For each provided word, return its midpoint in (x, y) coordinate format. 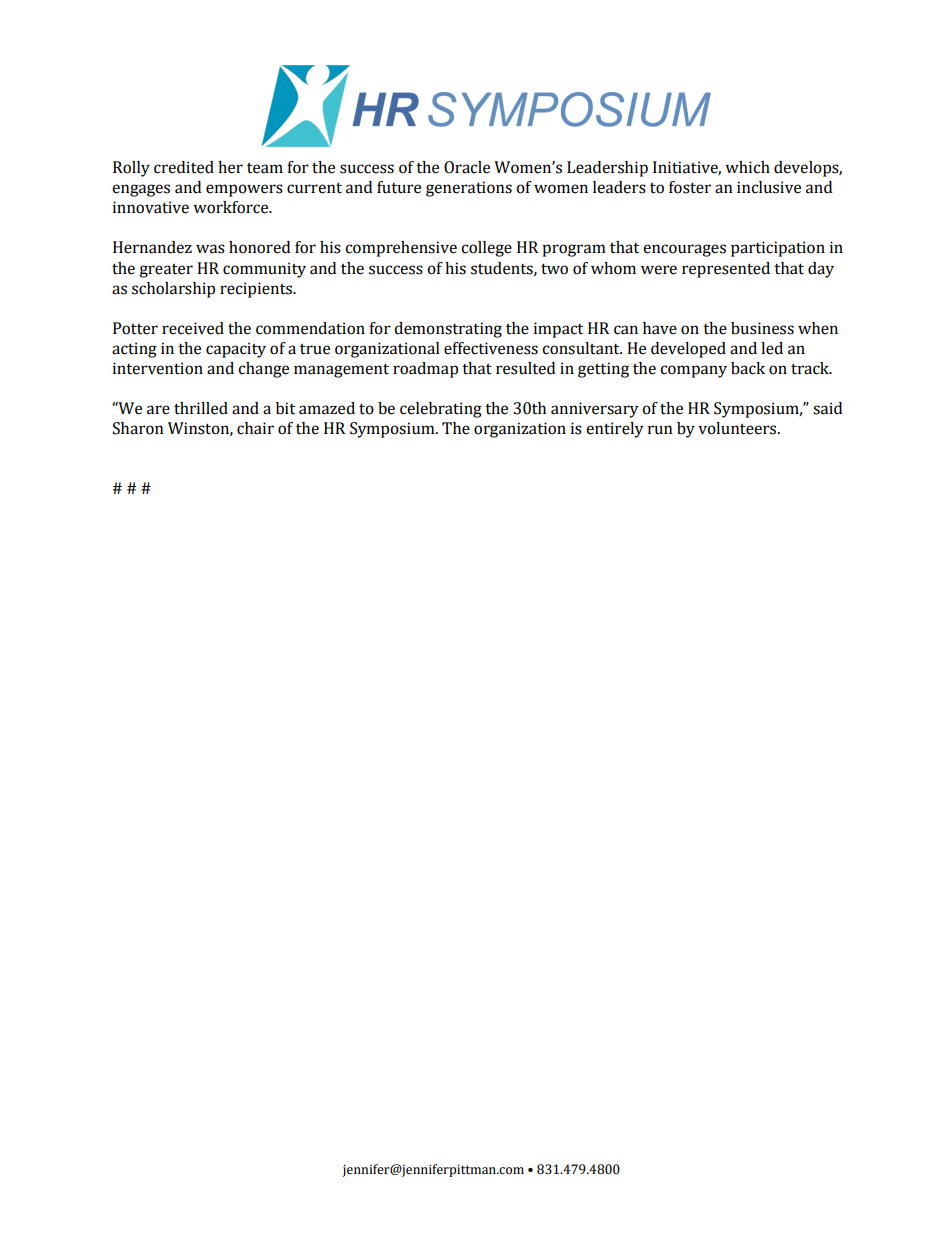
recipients (257, 290)
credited (184, 167)
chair (255, 428)
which (747, 167)
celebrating (441, 410)
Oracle (467, 167)
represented (726, 270)
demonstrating (448, 330)
